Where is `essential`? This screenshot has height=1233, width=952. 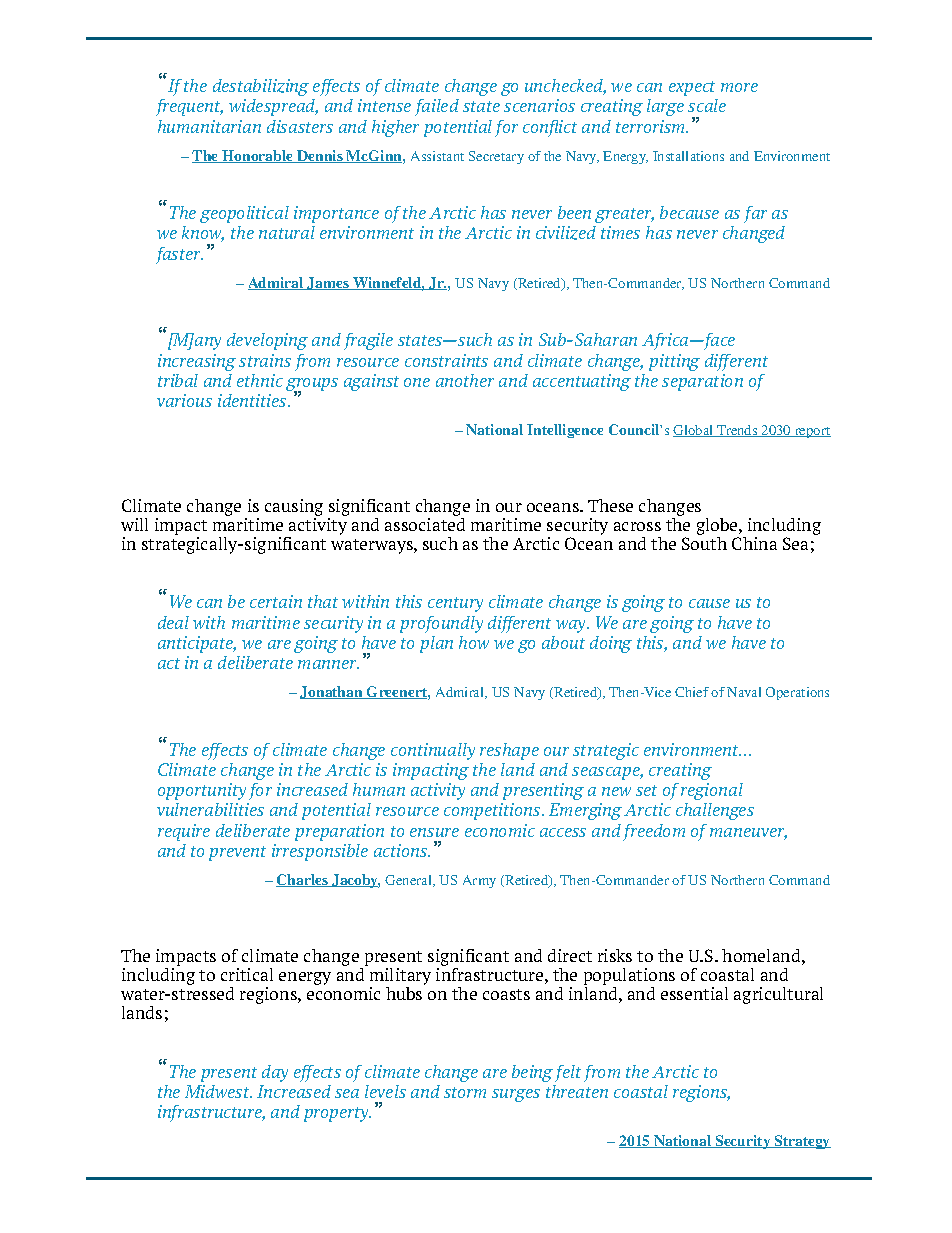
essential is located at coordinates (694, 993).
